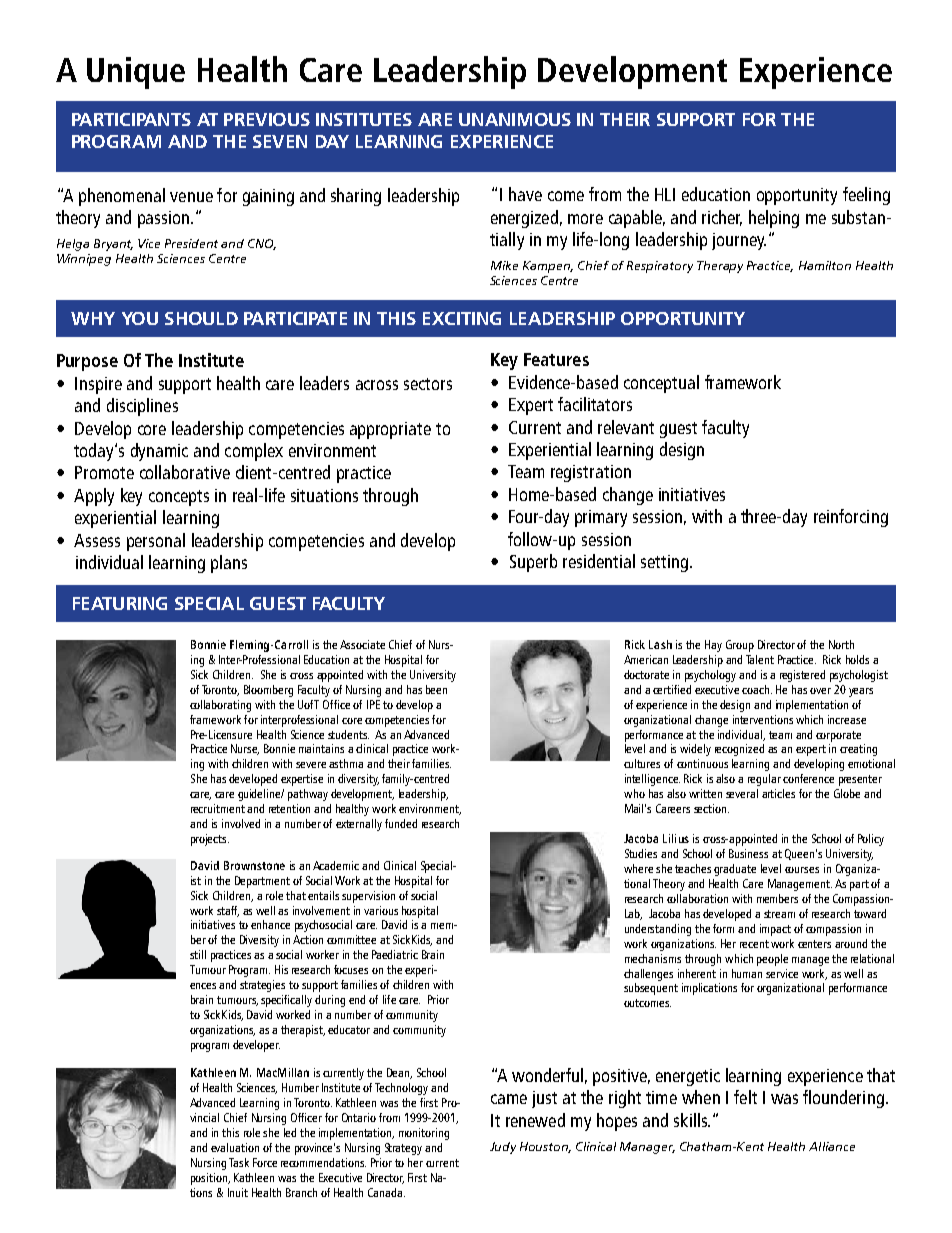 This screenshot has width=952, height=1233. I want to click on Unique, so click(136, 73).
